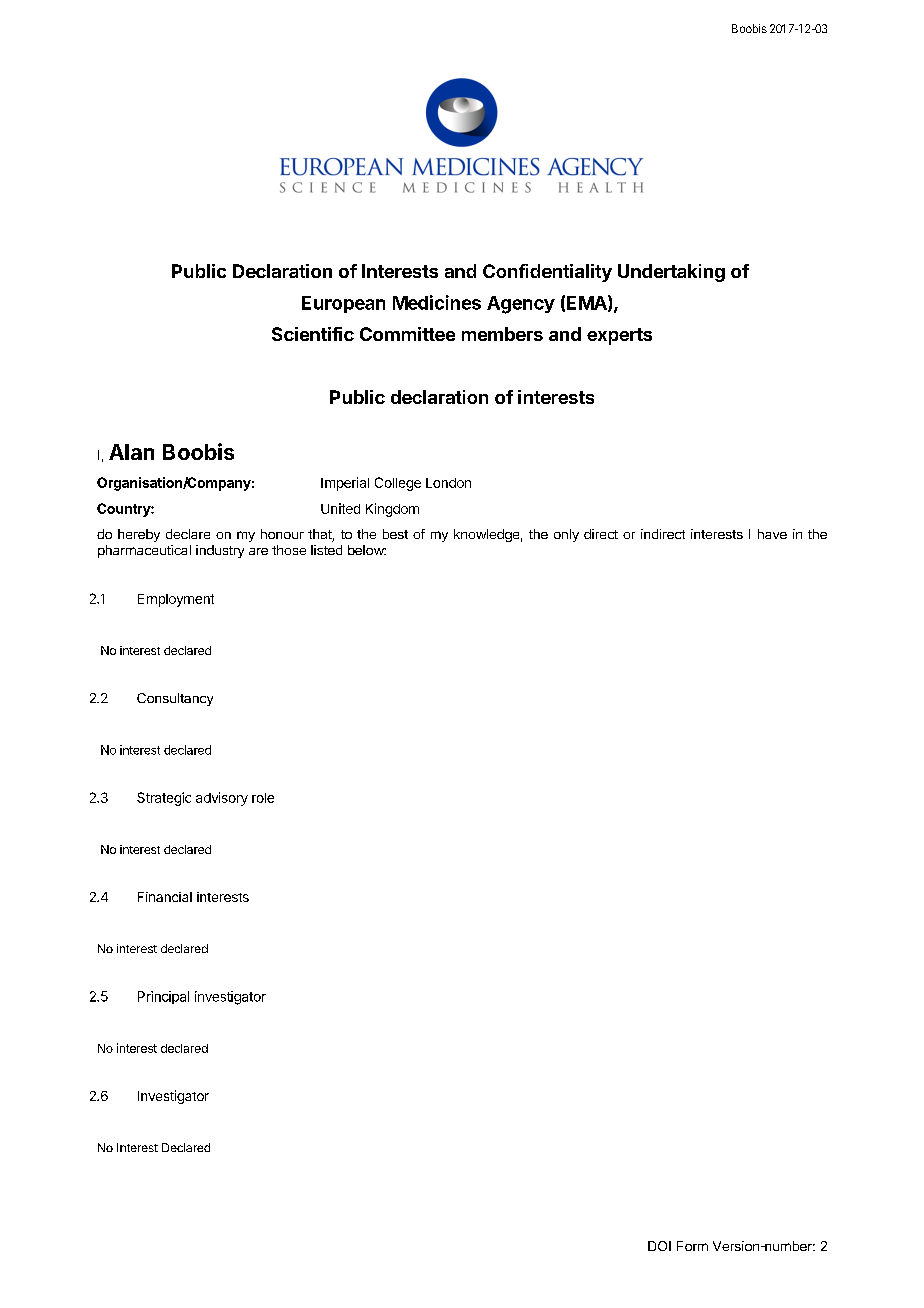 Image resolution: width=924 pixels, height=1308 pixels. What do you see at coordinates (163, 997) in the image?
I see `Principal` at bounding box center [163, 997].
